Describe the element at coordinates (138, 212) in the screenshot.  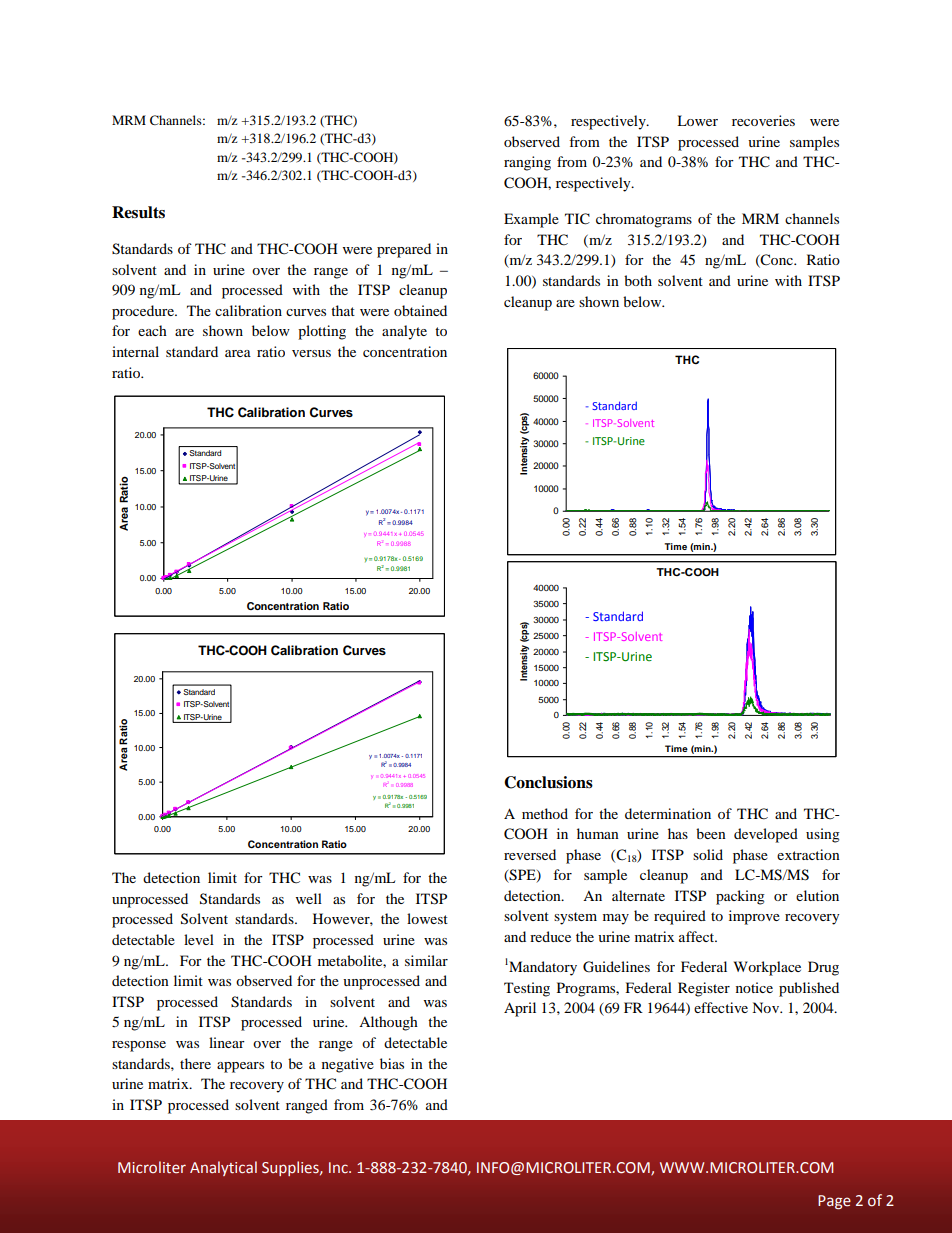
I see `Results` at that location.
